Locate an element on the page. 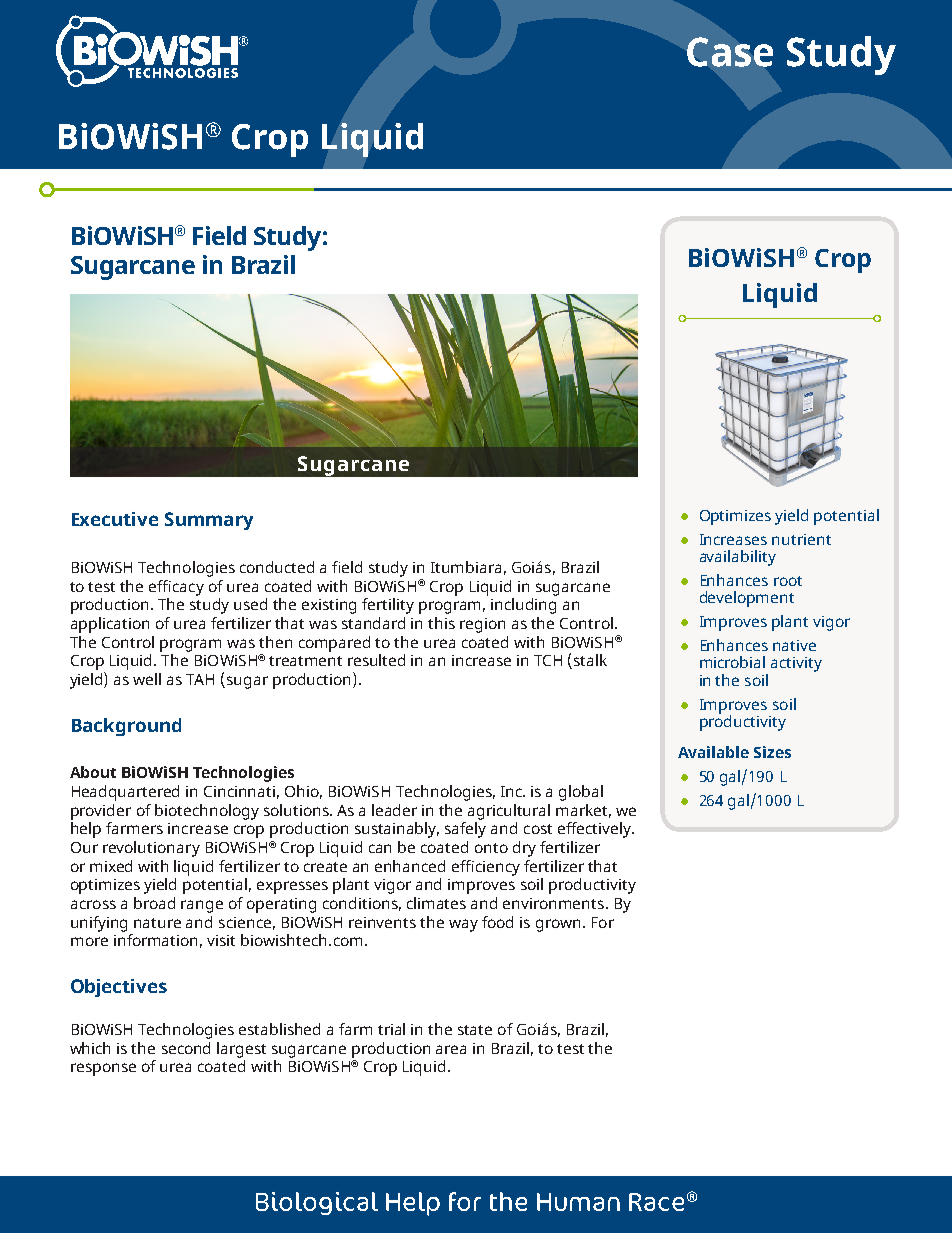 Image resolution: width=952 pixels, height=1233 pixels. microbial is located at coordinates (732, 662).
